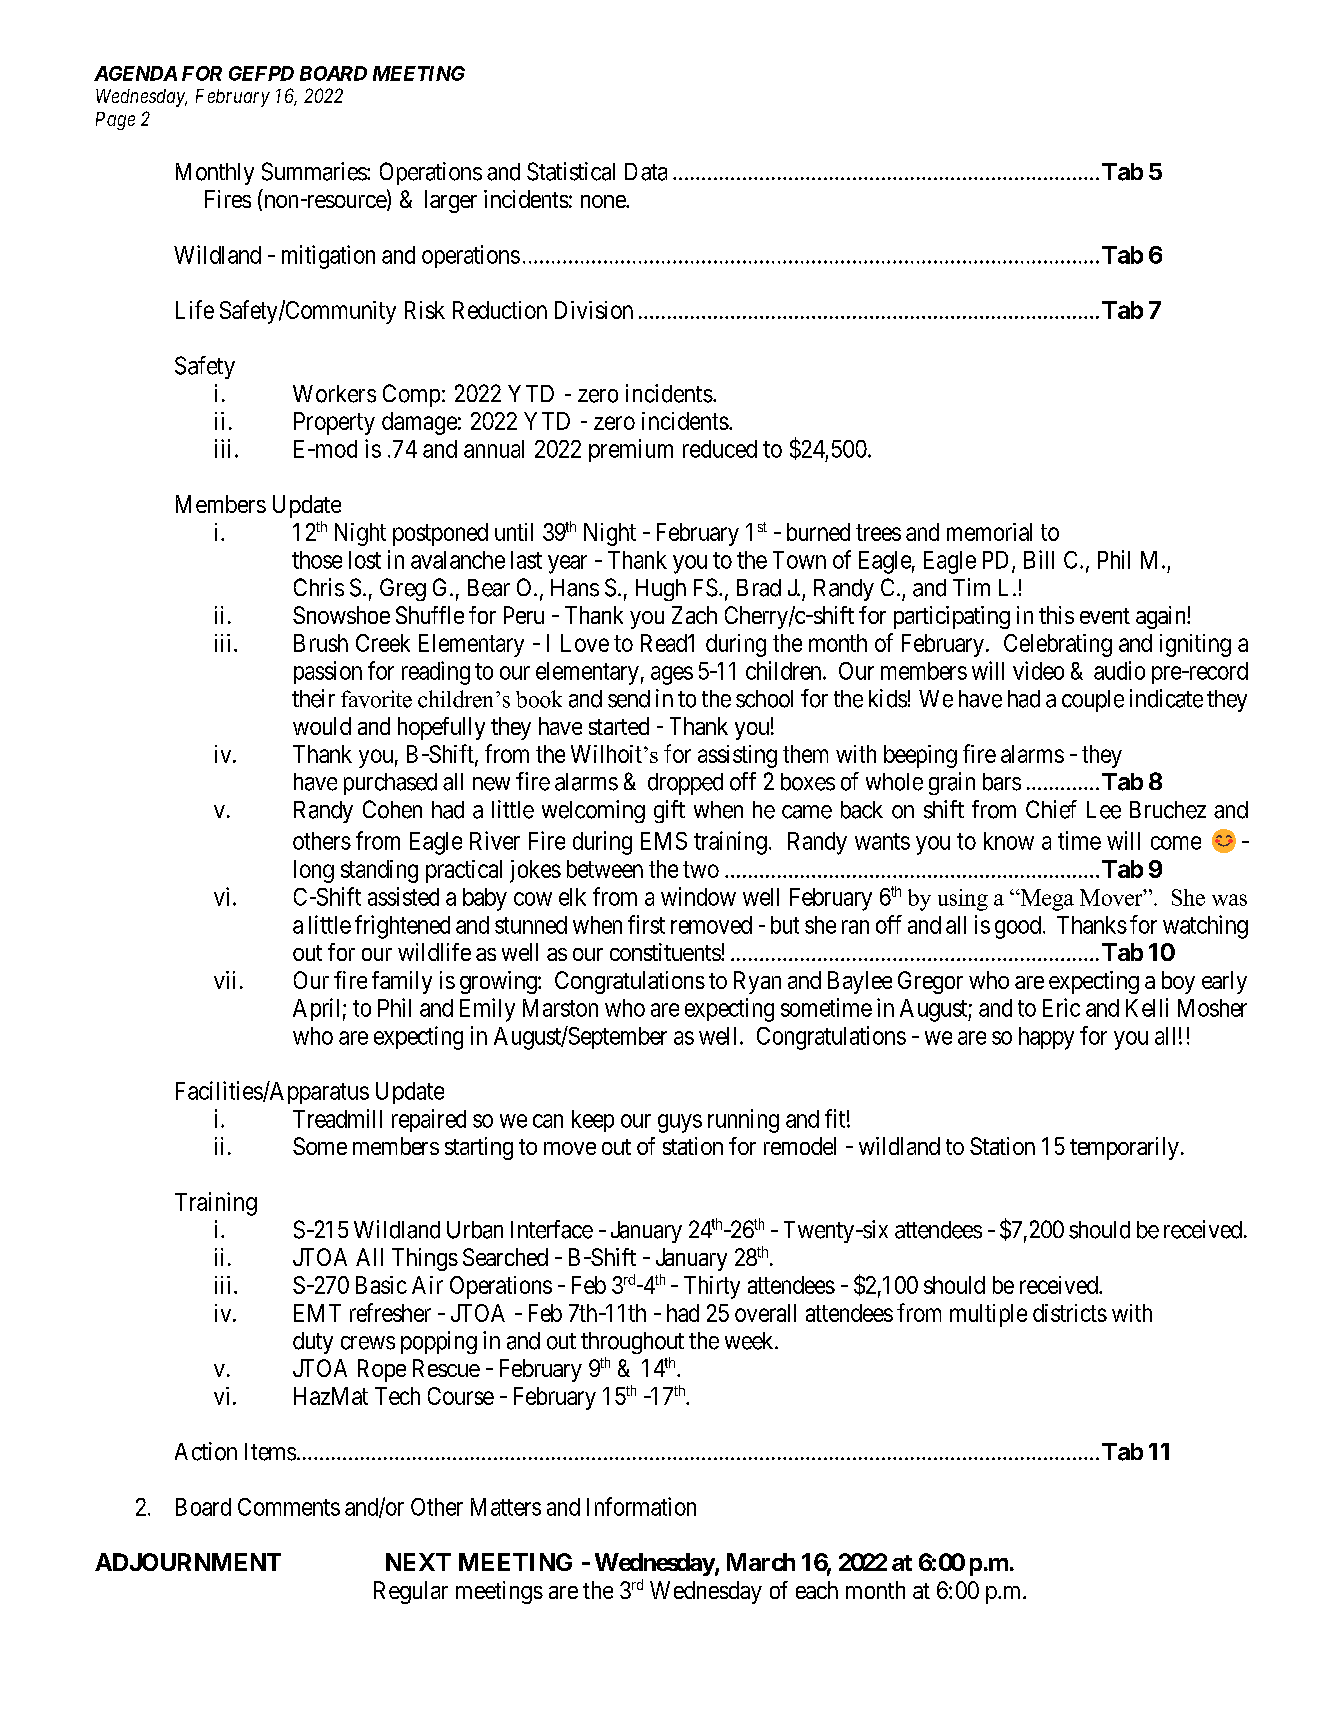 This page has width=1342, height=1736. Describe the element at coordinates (1051, 809) in the page. I see `Chief` at that location.
